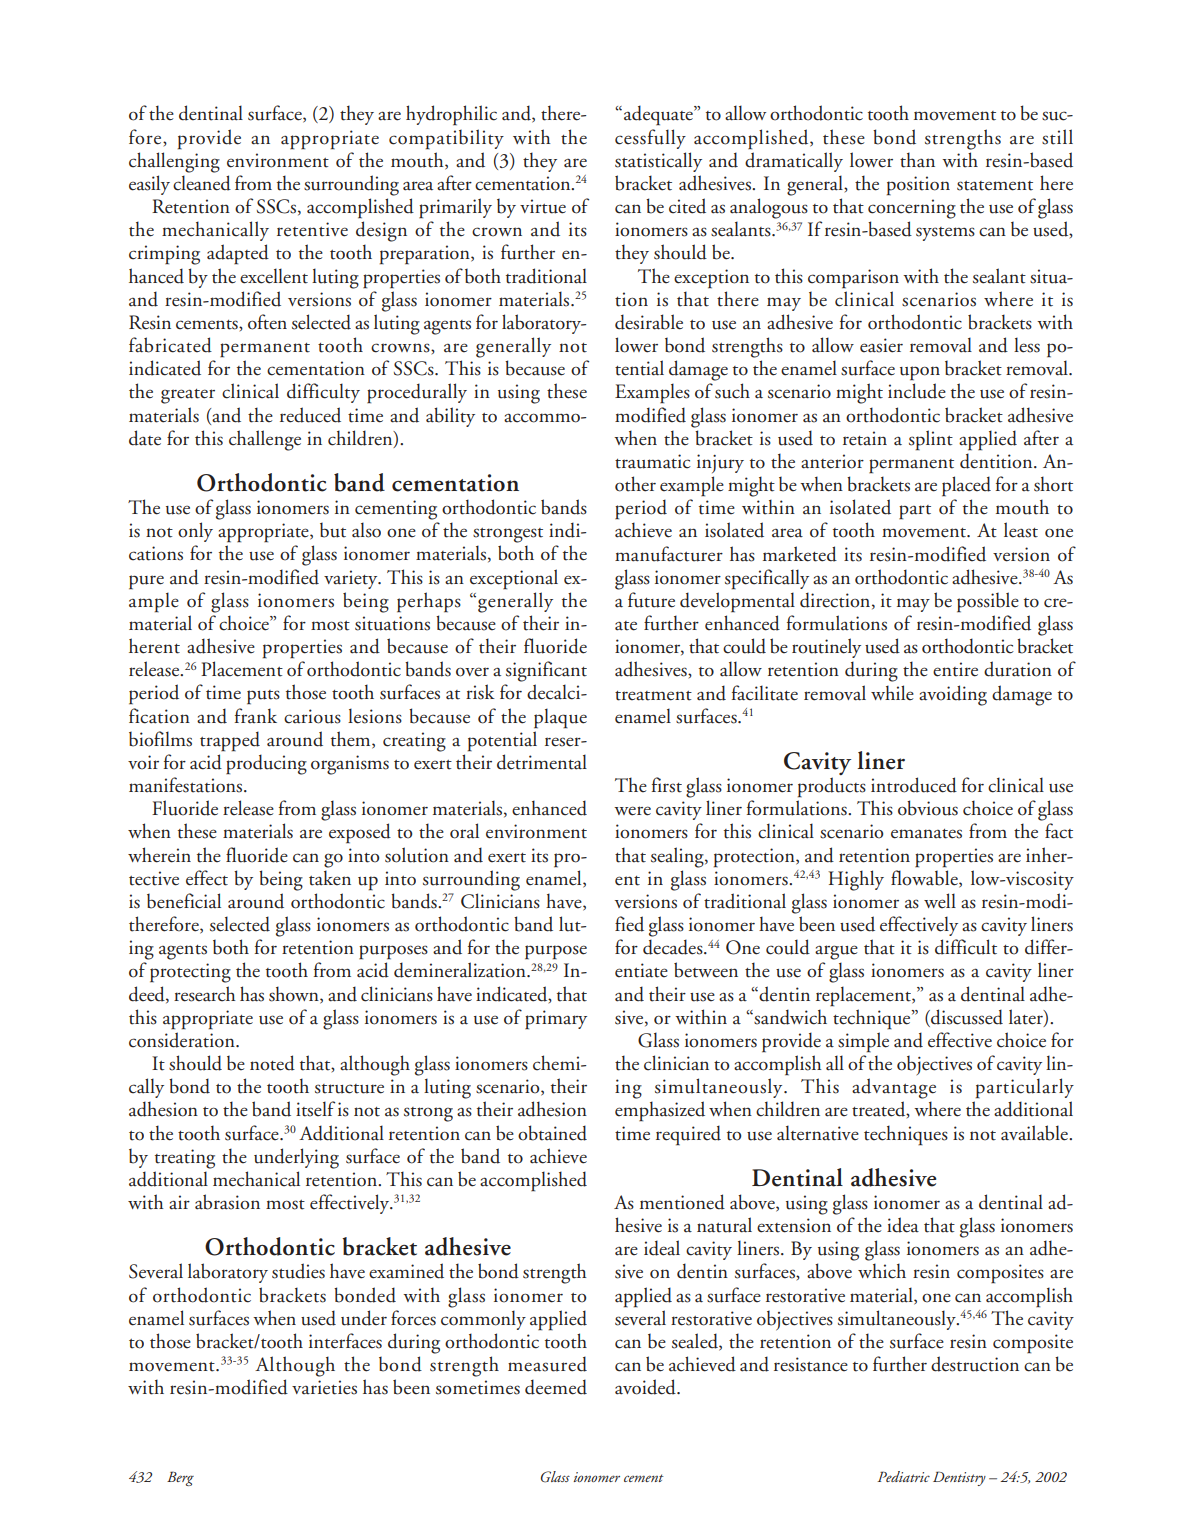  I want to click on producing, so click(266, 764).
